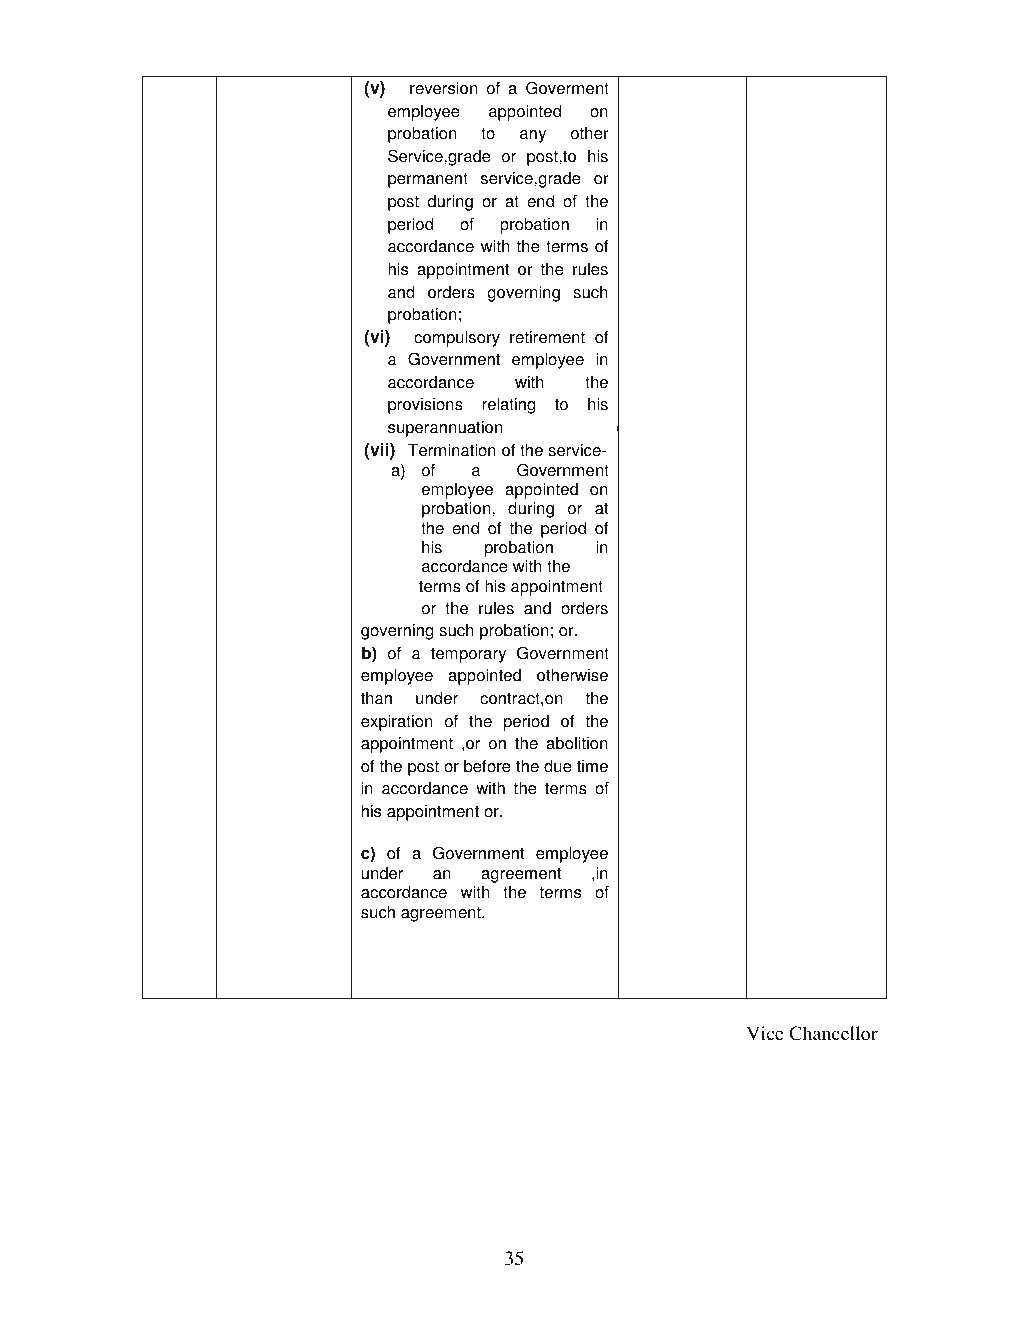  Describe the element at coordinates (452, 450) in the screenshot. I see `Termination` at that location.
